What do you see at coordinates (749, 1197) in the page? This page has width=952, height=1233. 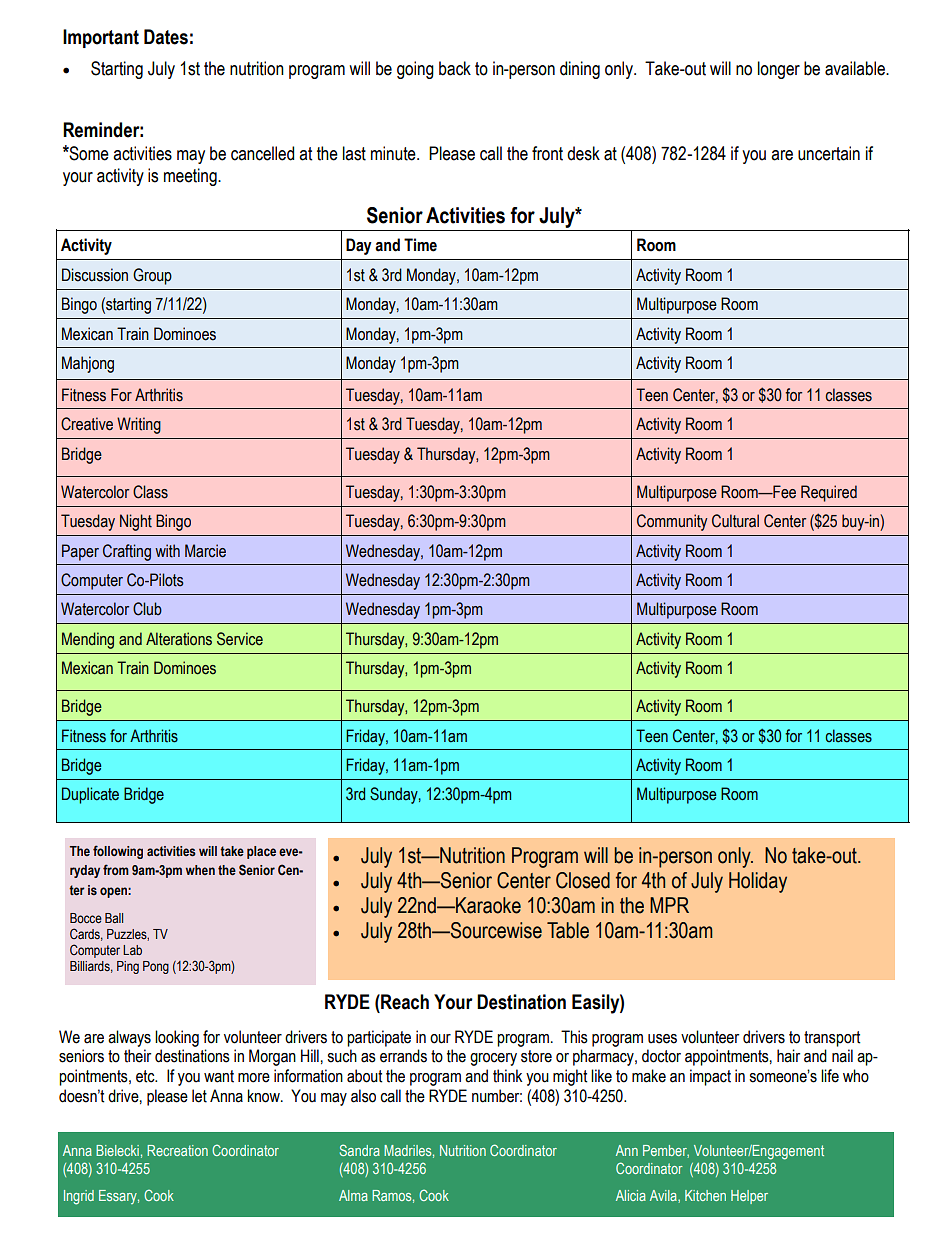 I see `Helper` at bounding box center [749, 1197].
